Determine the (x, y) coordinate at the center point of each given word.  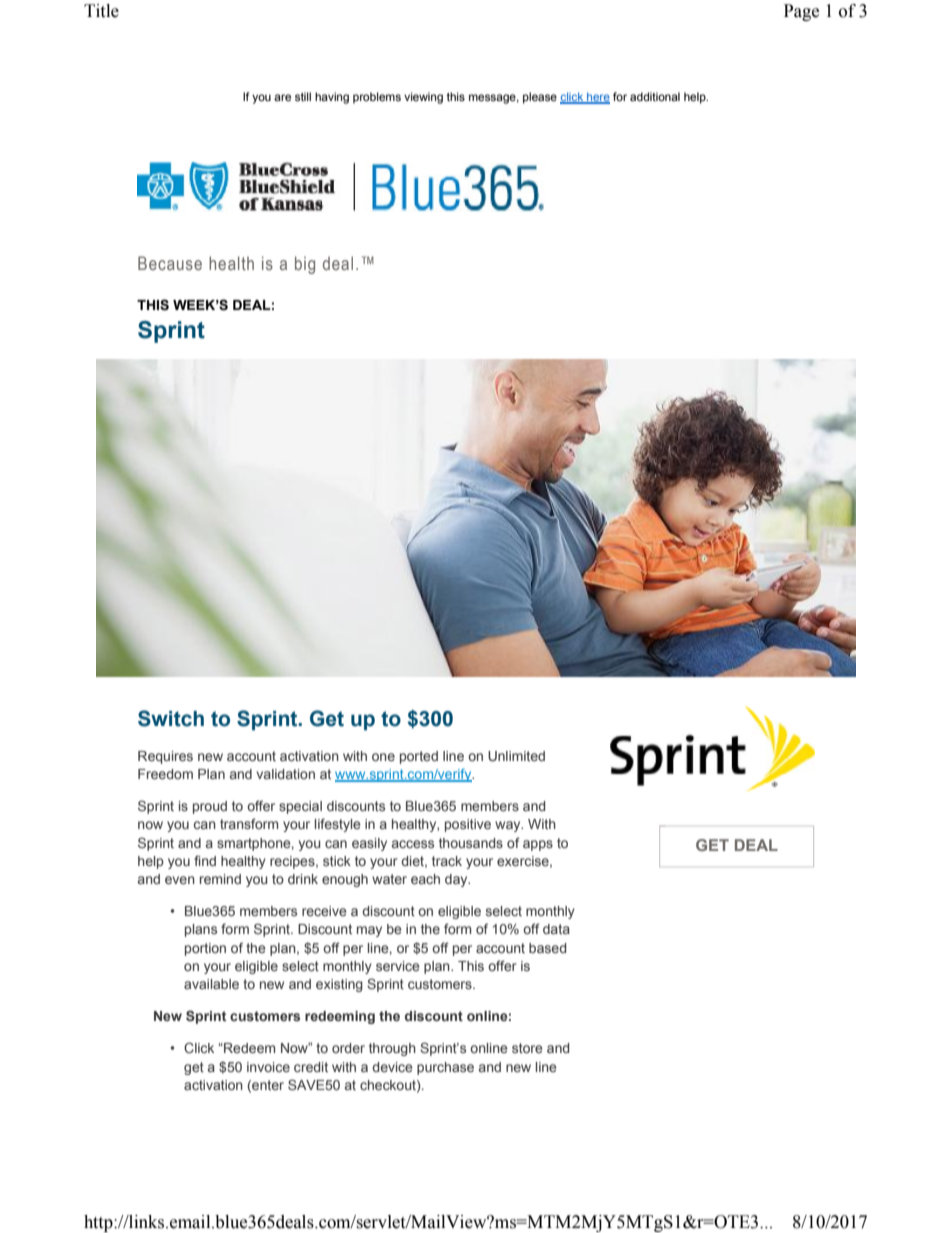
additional (655, 96)
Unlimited (516, 756)
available (211, 984)
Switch (171, 718)
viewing (423, 98)
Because (170, 263)
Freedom (165, 774)
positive (468, 825)
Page (801, 12)
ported (419, 757)
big (305, 265)
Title (101, 11)
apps (538, 845)
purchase (445, 1068)
